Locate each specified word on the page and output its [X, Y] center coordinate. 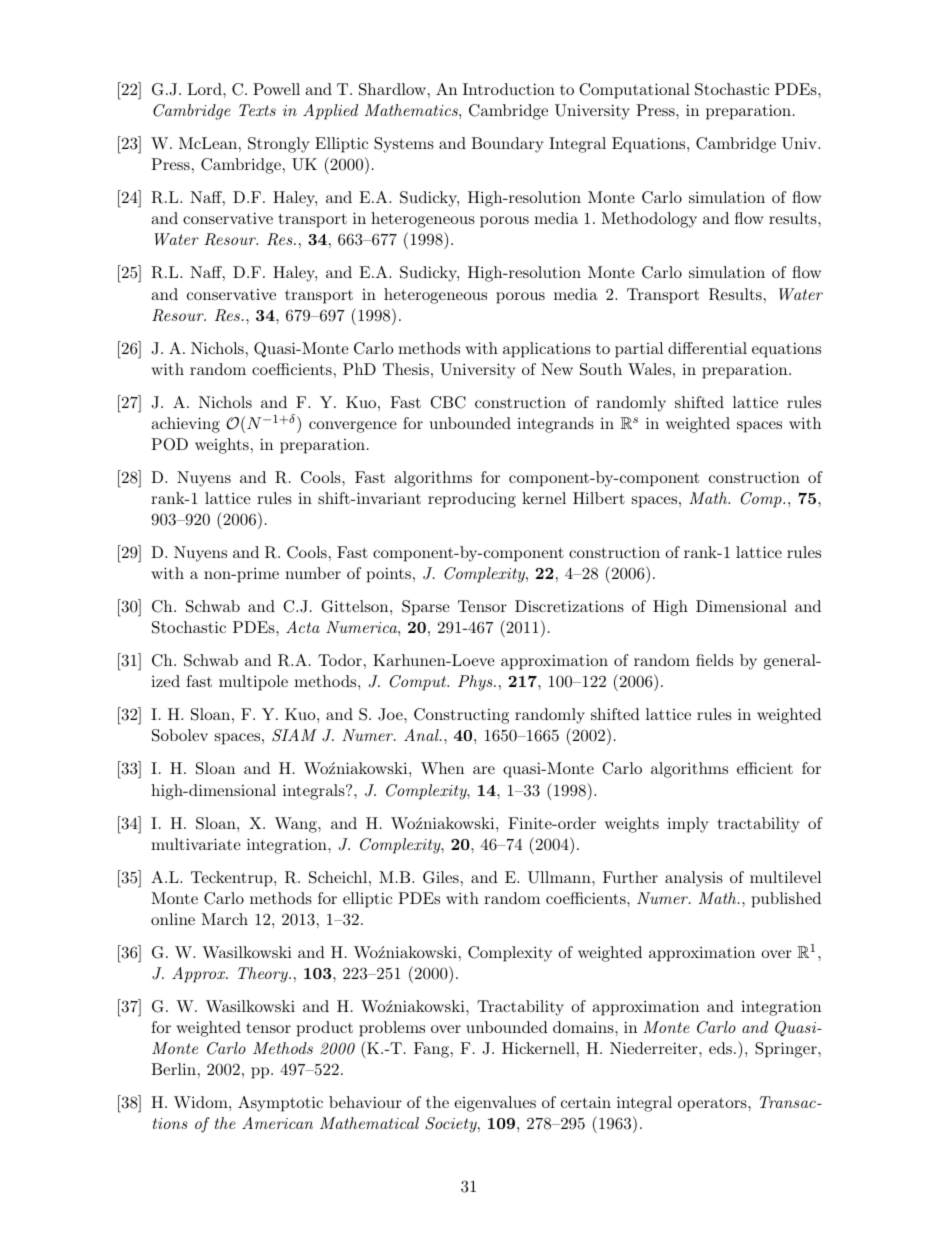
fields [714, 660]
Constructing [461, 716]
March [224, 919]
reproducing [472, 500]
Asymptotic [280, 1104]
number [313, 573]
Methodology [649, 220]
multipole [253, 683]
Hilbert [599, 498]
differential [707, 348]
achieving [185, 425]
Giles [441, 877]
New [557, 369]
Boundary [507, 145]
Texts [257, 110]
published [786, 900]
